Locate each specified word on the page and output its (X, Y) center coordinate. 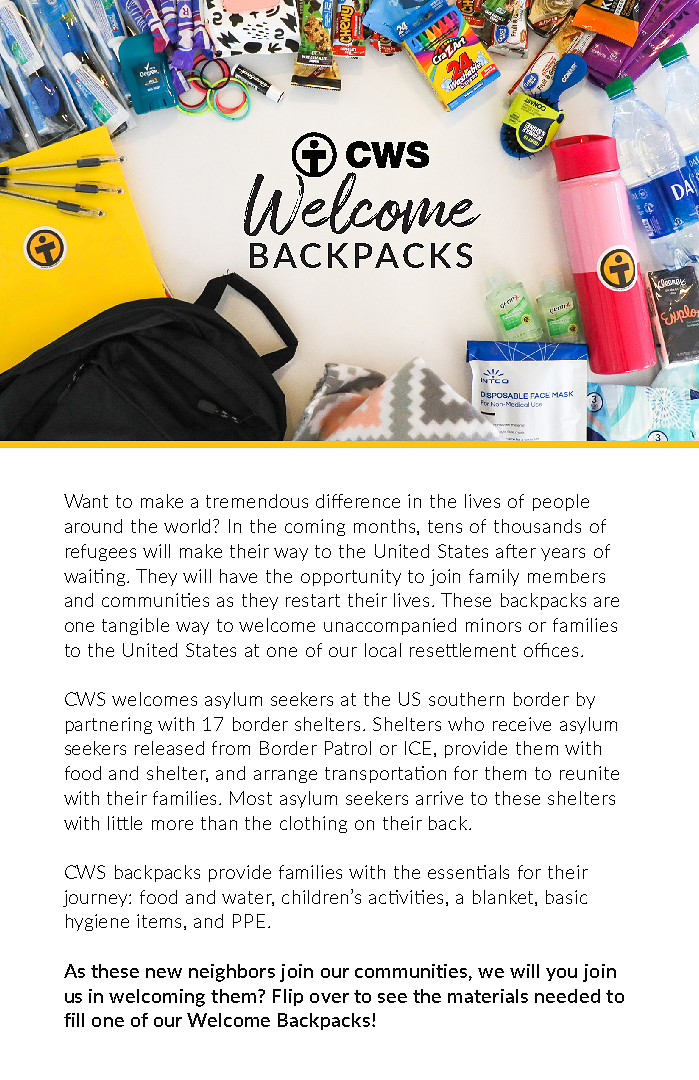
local (383, 650)
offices (553, 650)
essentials (468, 872)
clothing (313, 824)
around (93, 526)
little (125, 823)
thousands (537, 526)
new (164, 973)
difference (358, 501)
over (329, 998)
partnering (109, 725)
